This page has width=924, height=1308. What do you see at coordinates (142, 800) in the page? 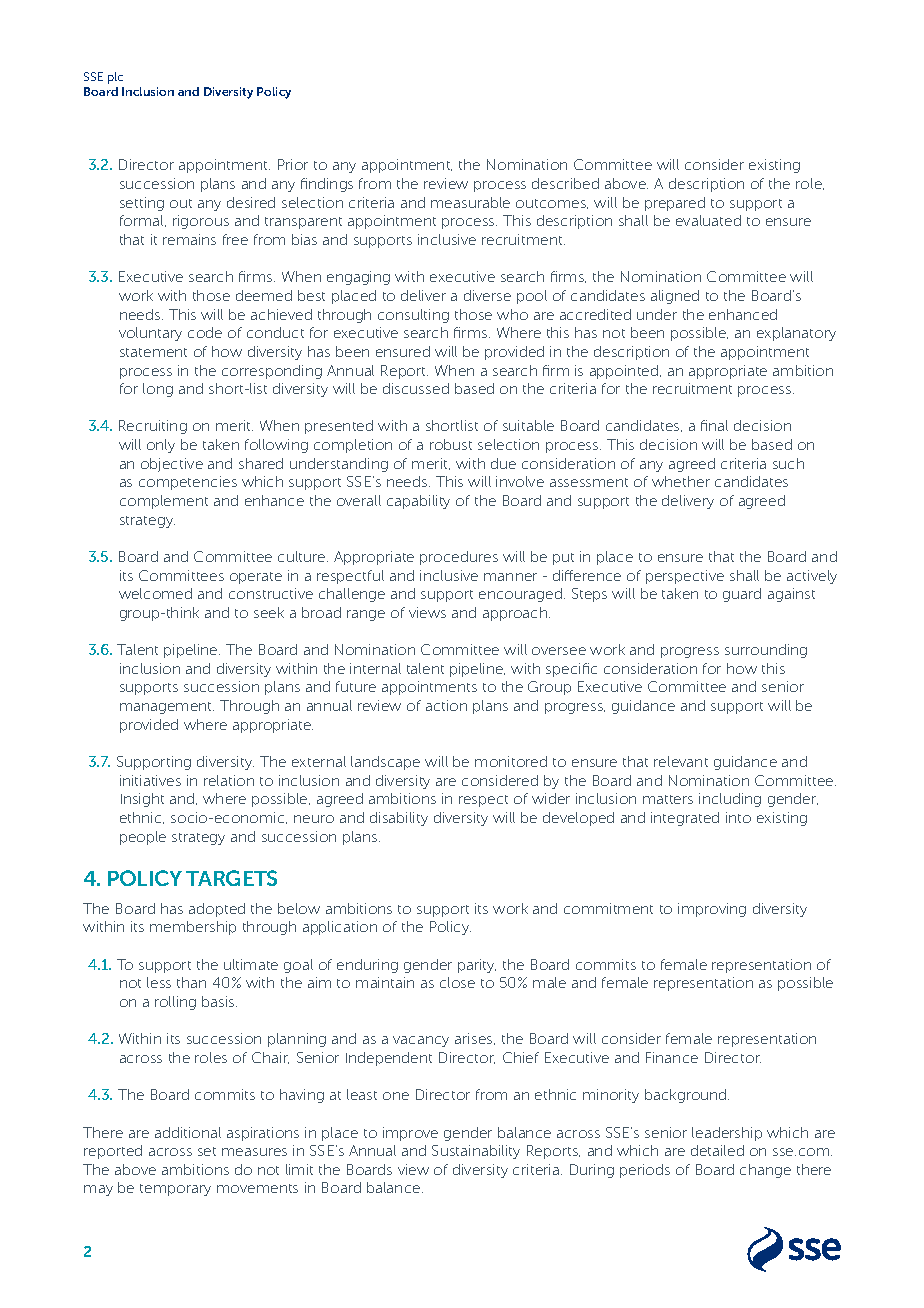
I see `Insight` at bounding box center [142, 800].
